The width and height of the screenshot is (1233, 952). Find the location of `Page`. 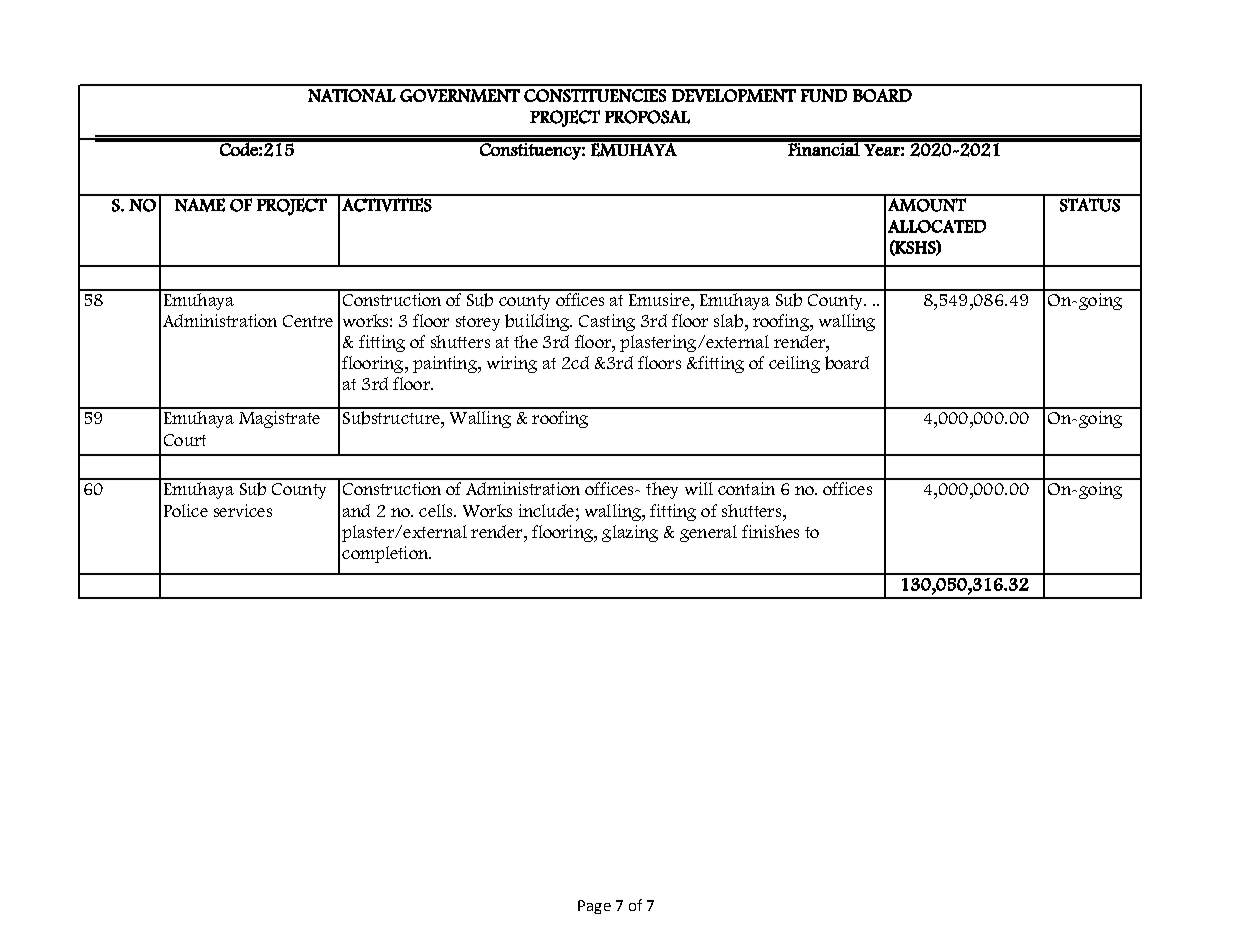

Page is located at coordinates (594, 907).
